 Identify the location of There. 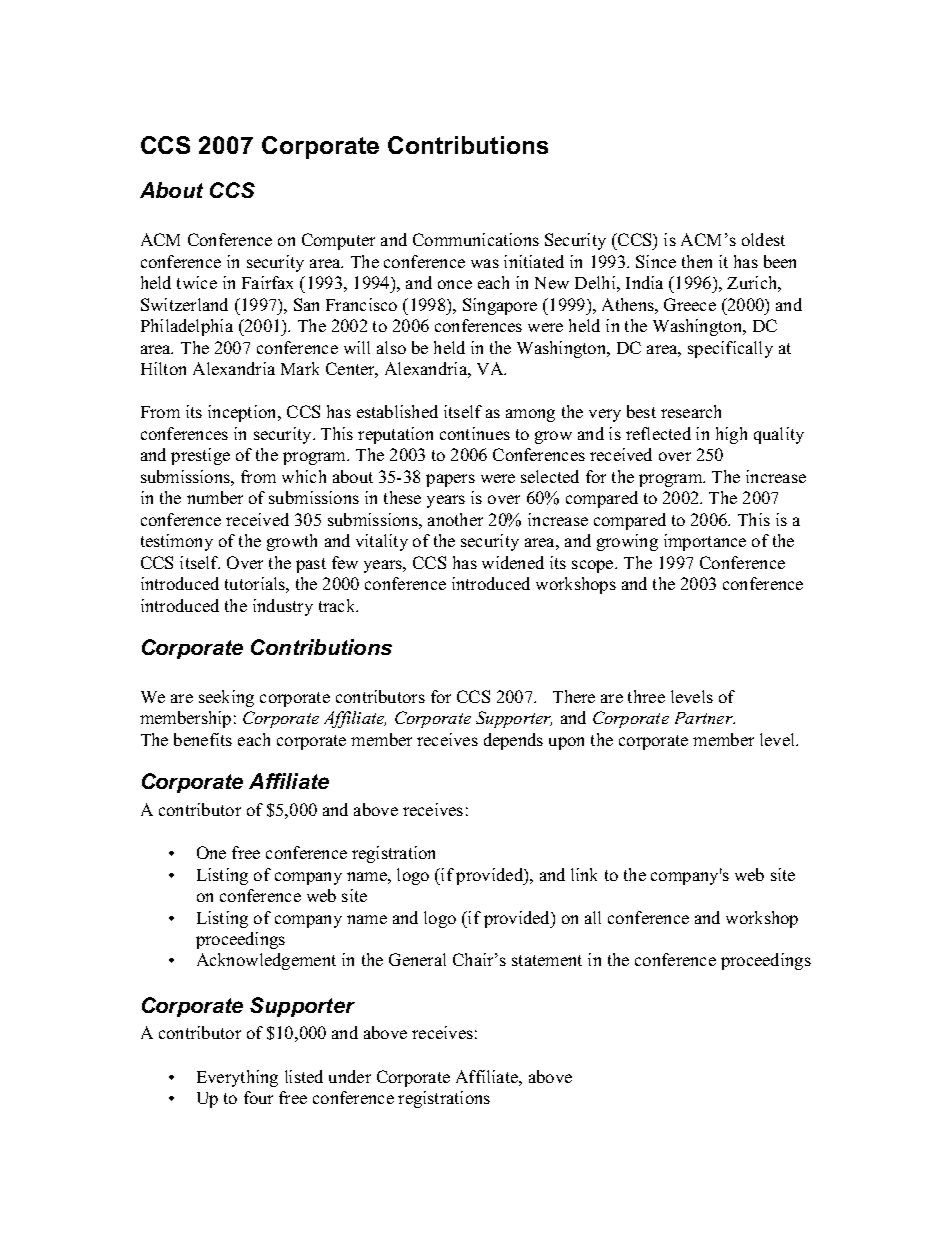
(574, 696).
